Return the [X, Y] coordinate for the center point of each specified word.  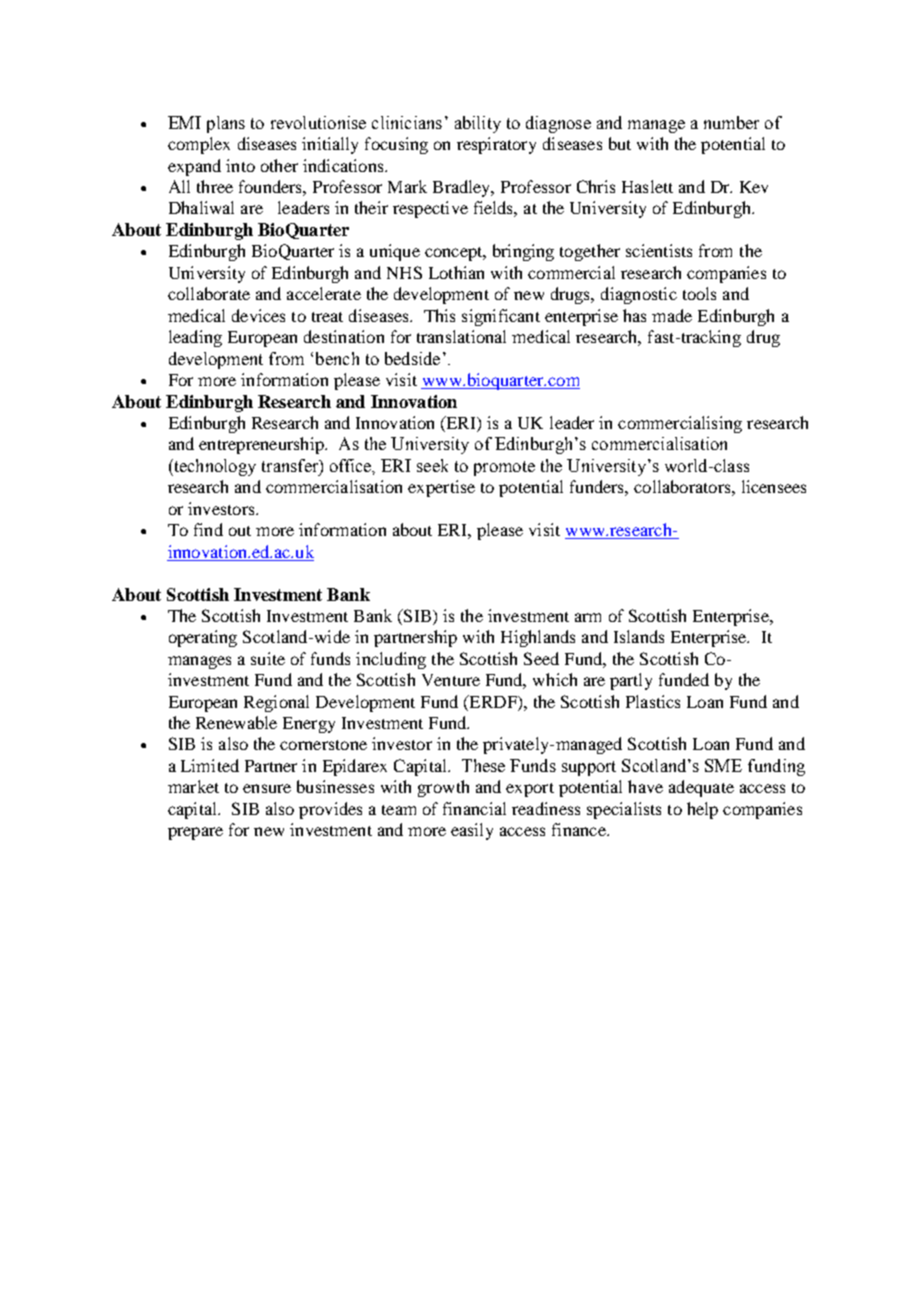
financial [474, 808]
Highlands [538, 638]
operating [203, 638]
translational [461, 336]
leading [195, 338]
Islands [639, 636]
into [240, 165]
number [731, 122]
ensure [267, 788]
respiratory [496, 145]
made [672, 315]
